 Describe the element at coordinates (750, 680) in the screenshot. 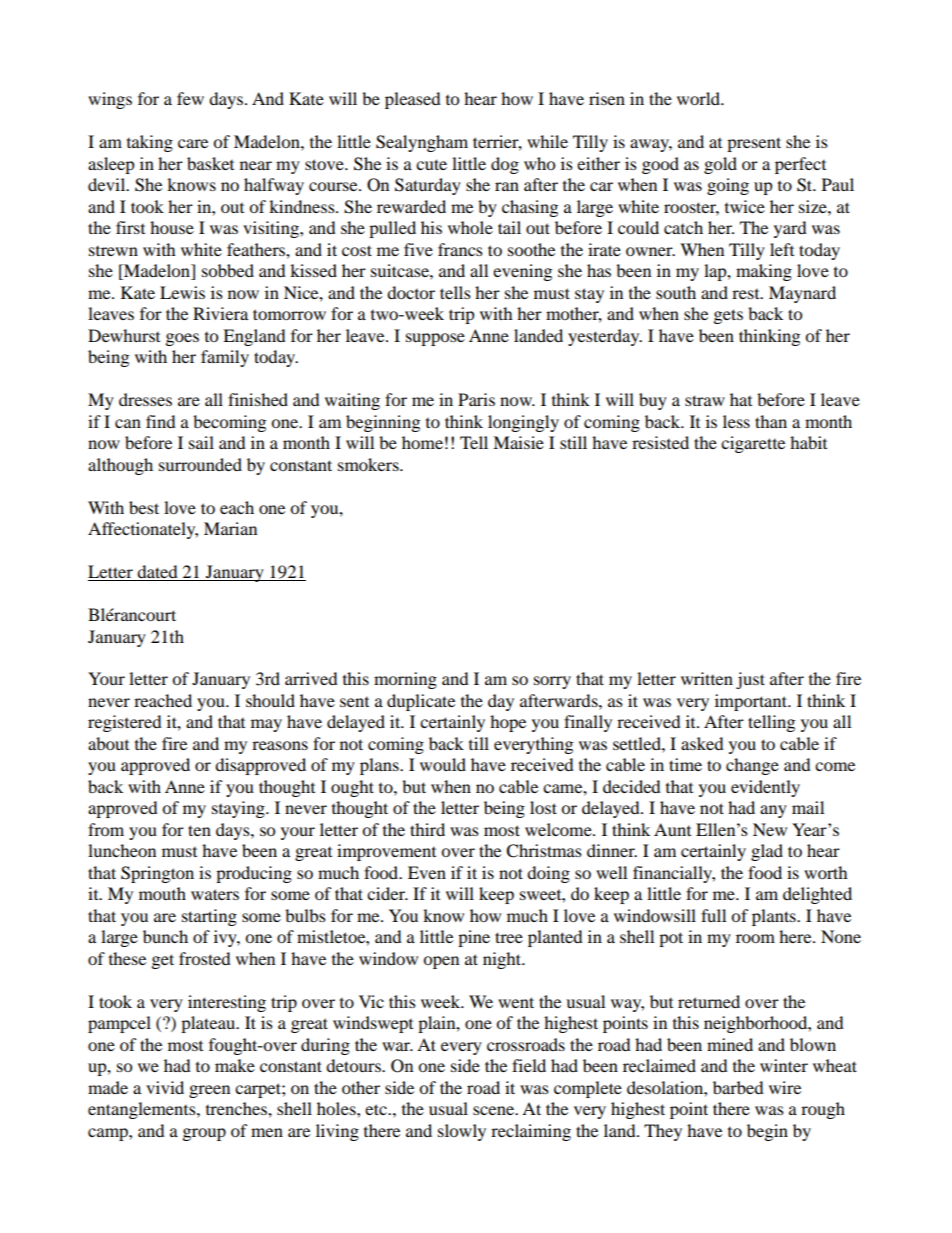

I see `just` at that location.
